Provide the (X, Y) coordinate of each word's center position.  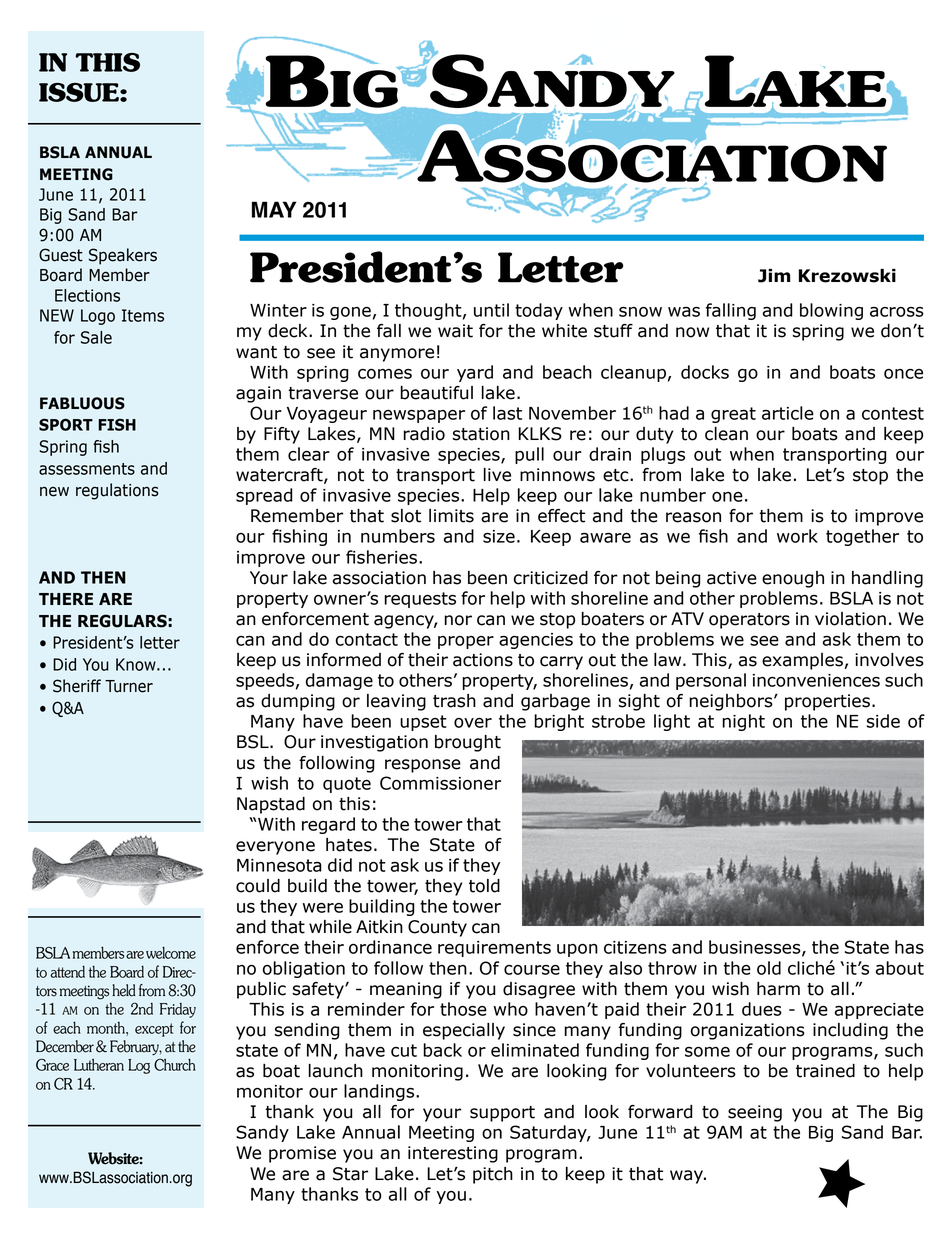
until (491, 310)
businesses (756, 948)
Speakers (123, 256)
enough (793, 579)
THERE (66, 599)
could (258, 886)
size (499, 536)
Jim (774, 276)
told (484, 886)
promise (302, 1154)
